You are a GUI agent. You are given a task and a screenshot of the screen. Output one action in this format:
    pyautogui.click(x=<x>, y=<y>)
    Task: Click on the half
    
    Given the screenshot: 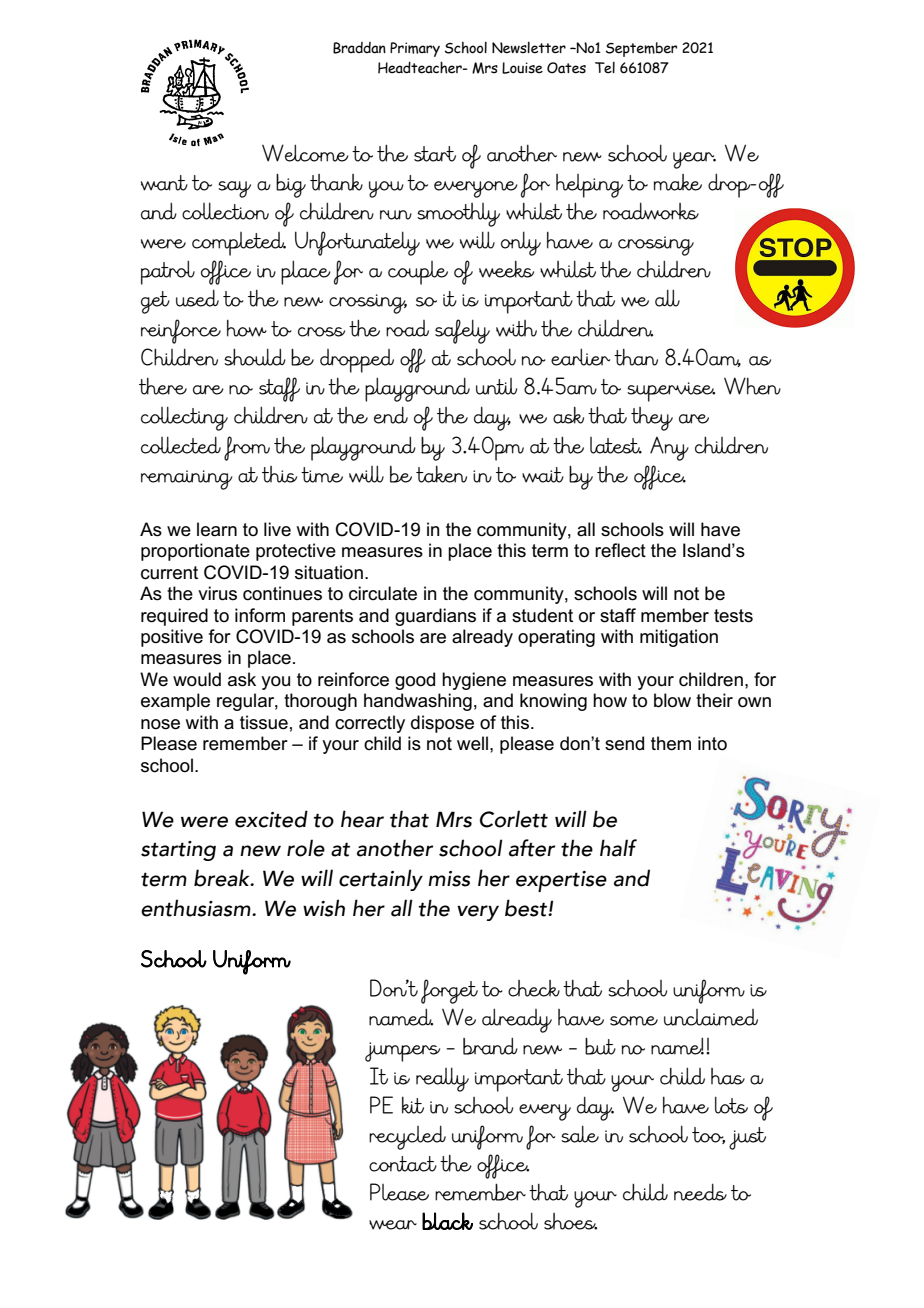 What is the action you would take?
    pyautogui.click(x=618, y=848)
